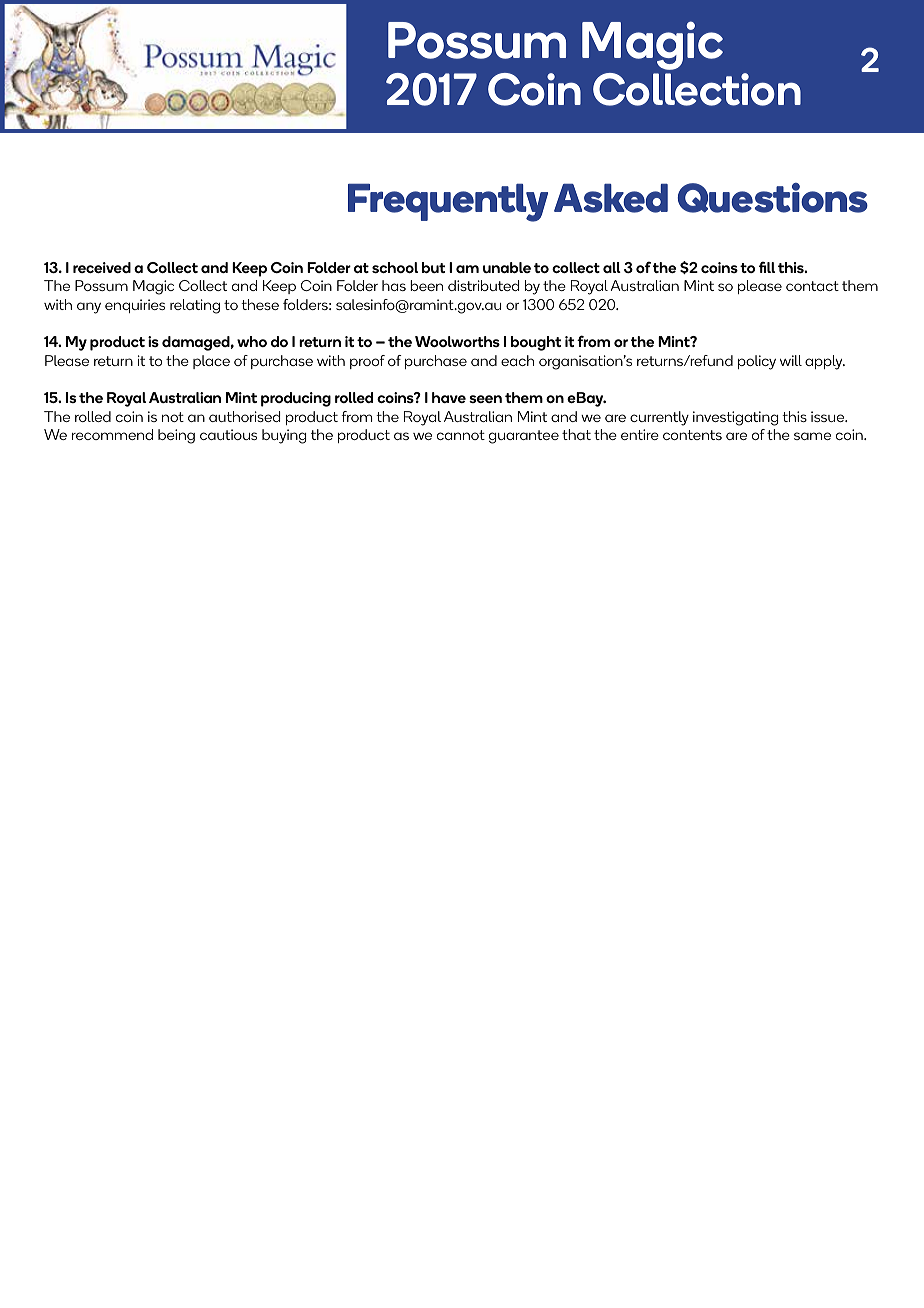  What do you see at coordinates (611, 198) in the screenshot?
I see `Asked` at bounding box center [611, 198].
